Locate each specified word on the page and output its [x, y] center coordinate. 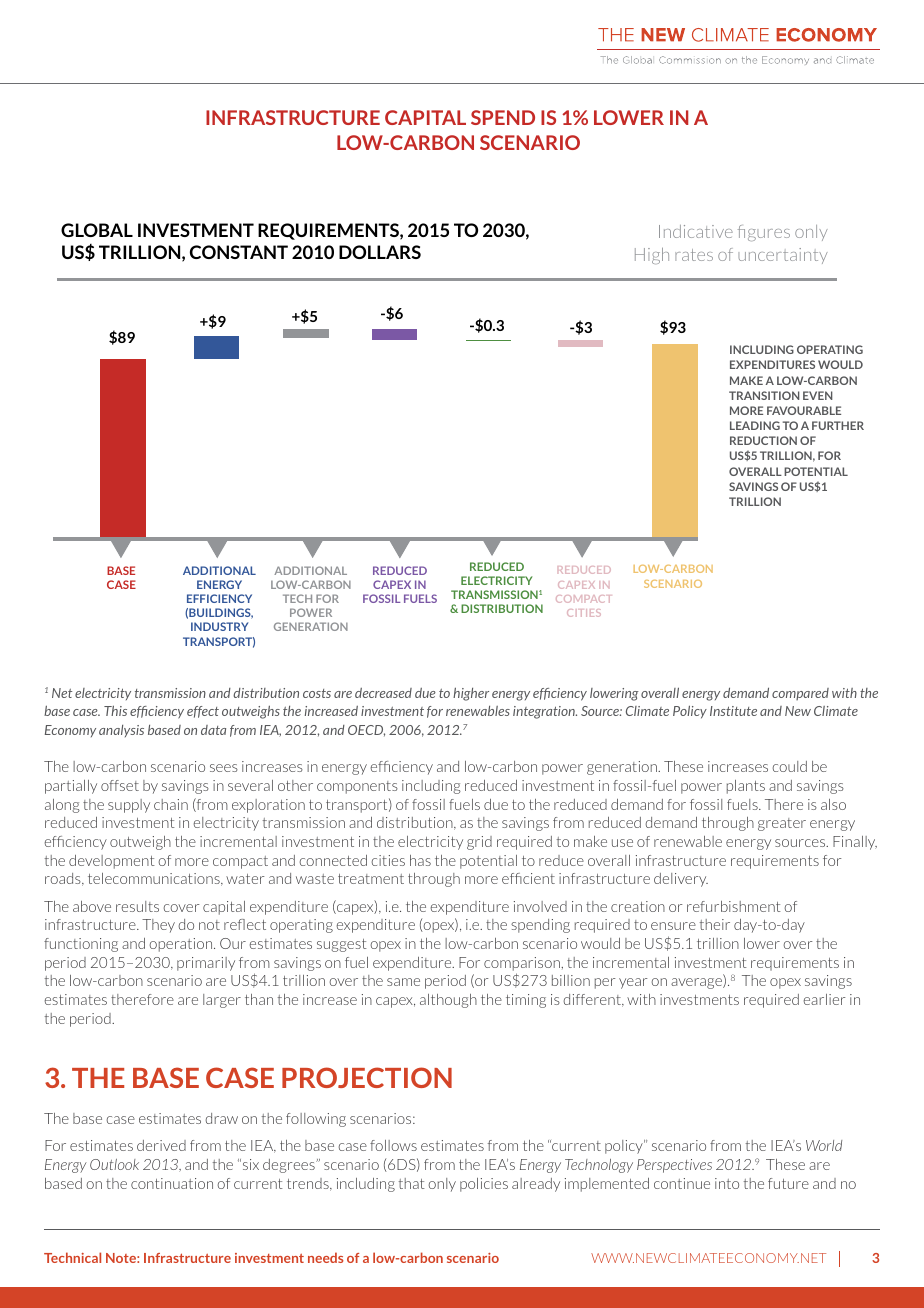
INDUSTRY [219, 626]
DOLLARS [380, 252]
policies [484, 1185]
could [789, 766]
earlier [824, 999]
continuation [172, 1183]
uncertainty [783, 256]
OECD [366, 731]
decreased [383, 693]
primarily [206, 964]
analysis [121, 731]
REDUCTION [763, 440]
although [448, 1001]
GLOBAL [97, 230]
